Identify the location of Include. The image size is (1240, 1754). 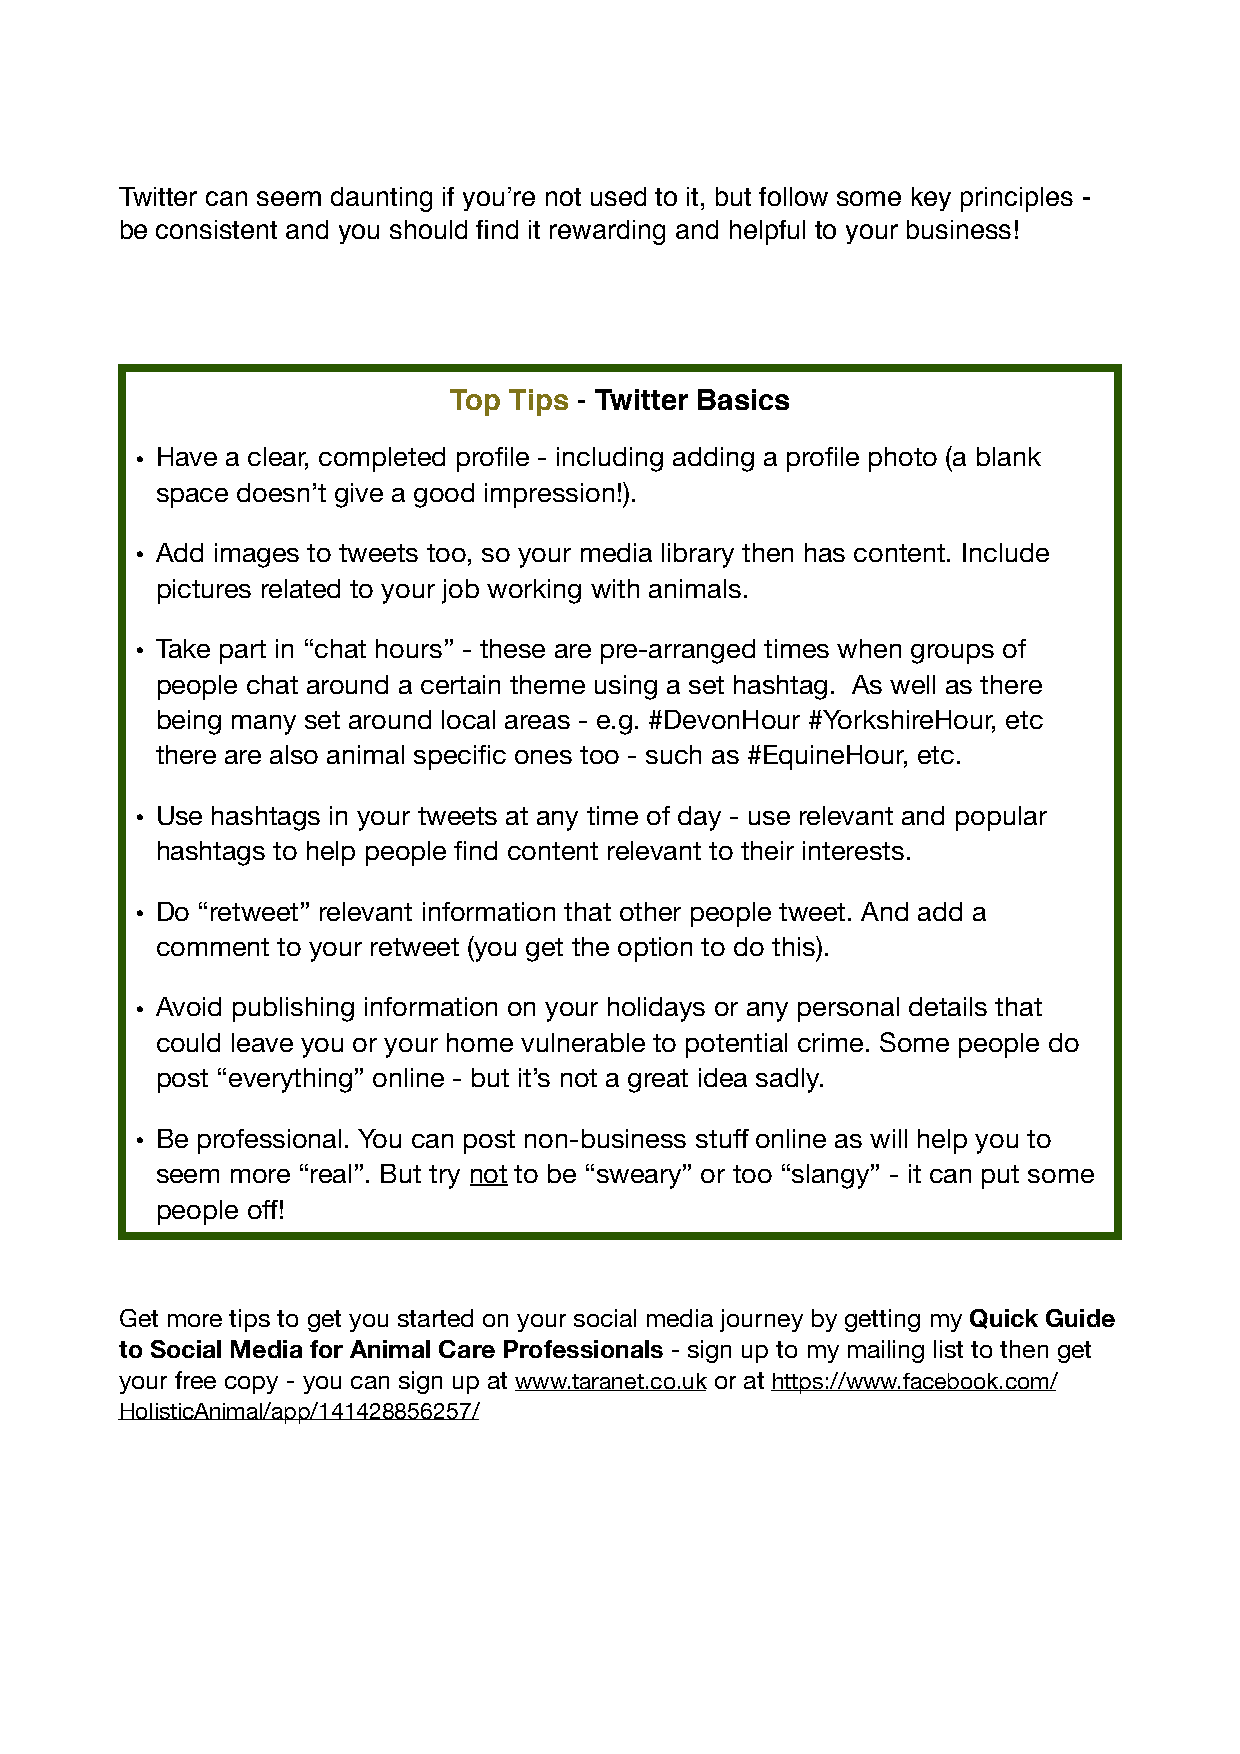
(1006, 552).
